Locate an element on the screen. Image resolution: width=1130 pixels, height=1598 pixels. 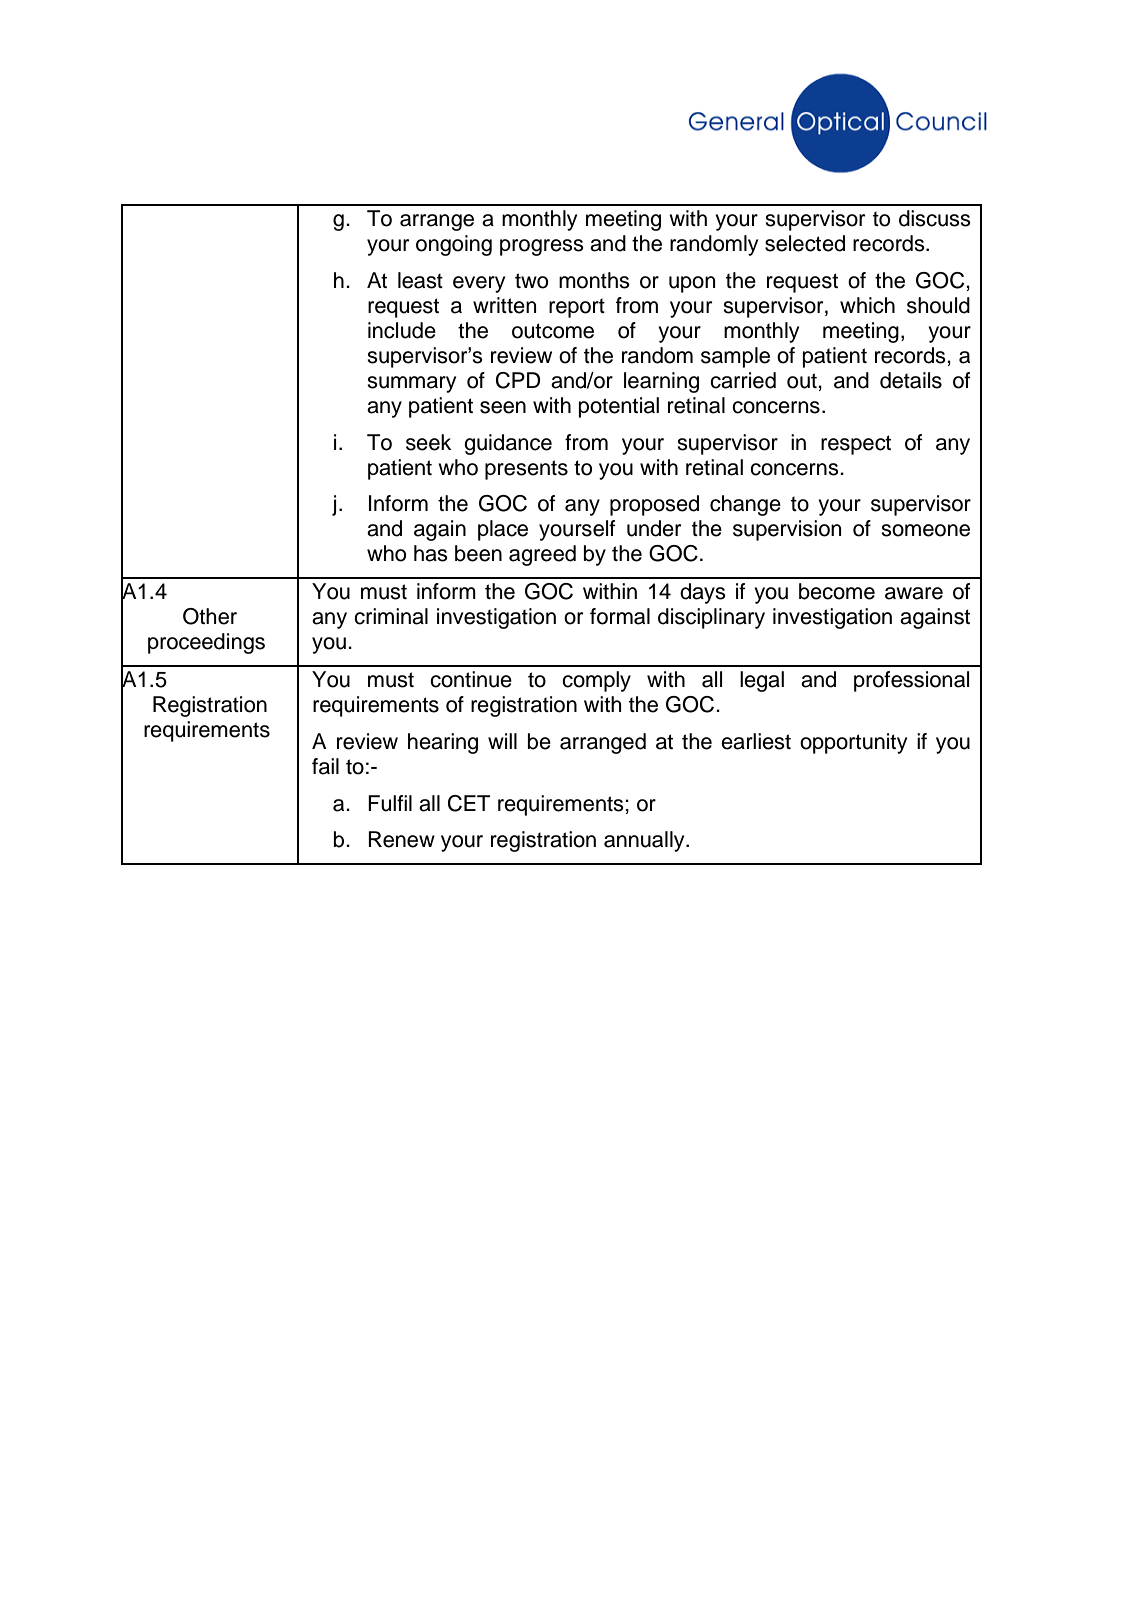
guidance is located at coordinates (508, 444).
